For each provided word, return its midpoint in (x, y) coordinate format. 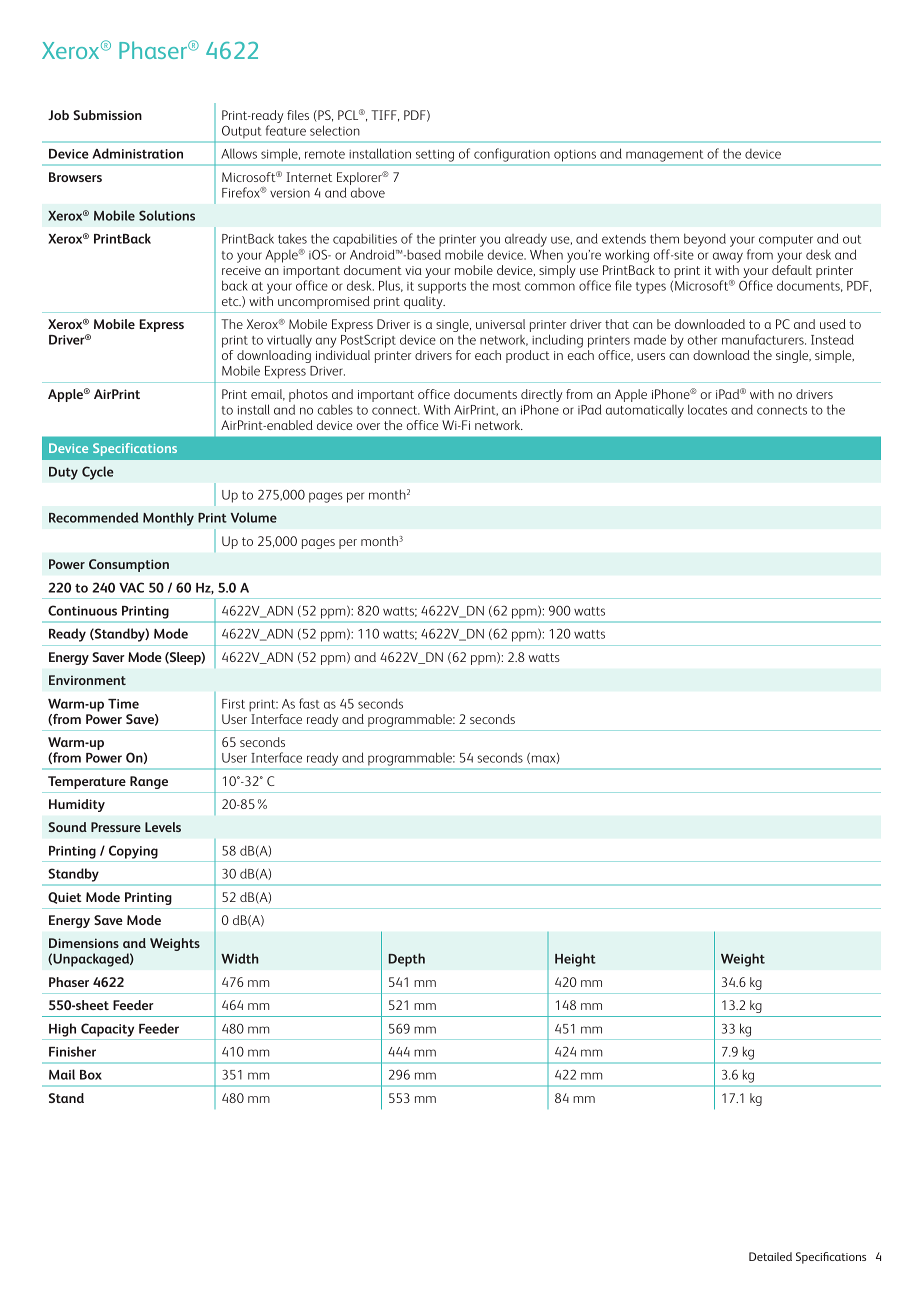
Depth (406, 960)
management (664, 156)
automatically (645, 411)
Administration (137, 153)
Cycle (98, 473)
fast (309, 703)
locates (707, 409)
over (368, 426)
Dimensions (84, 943)
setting (435, 156)
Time (123, 704)
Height (575, 960)
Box (91, 1075)
